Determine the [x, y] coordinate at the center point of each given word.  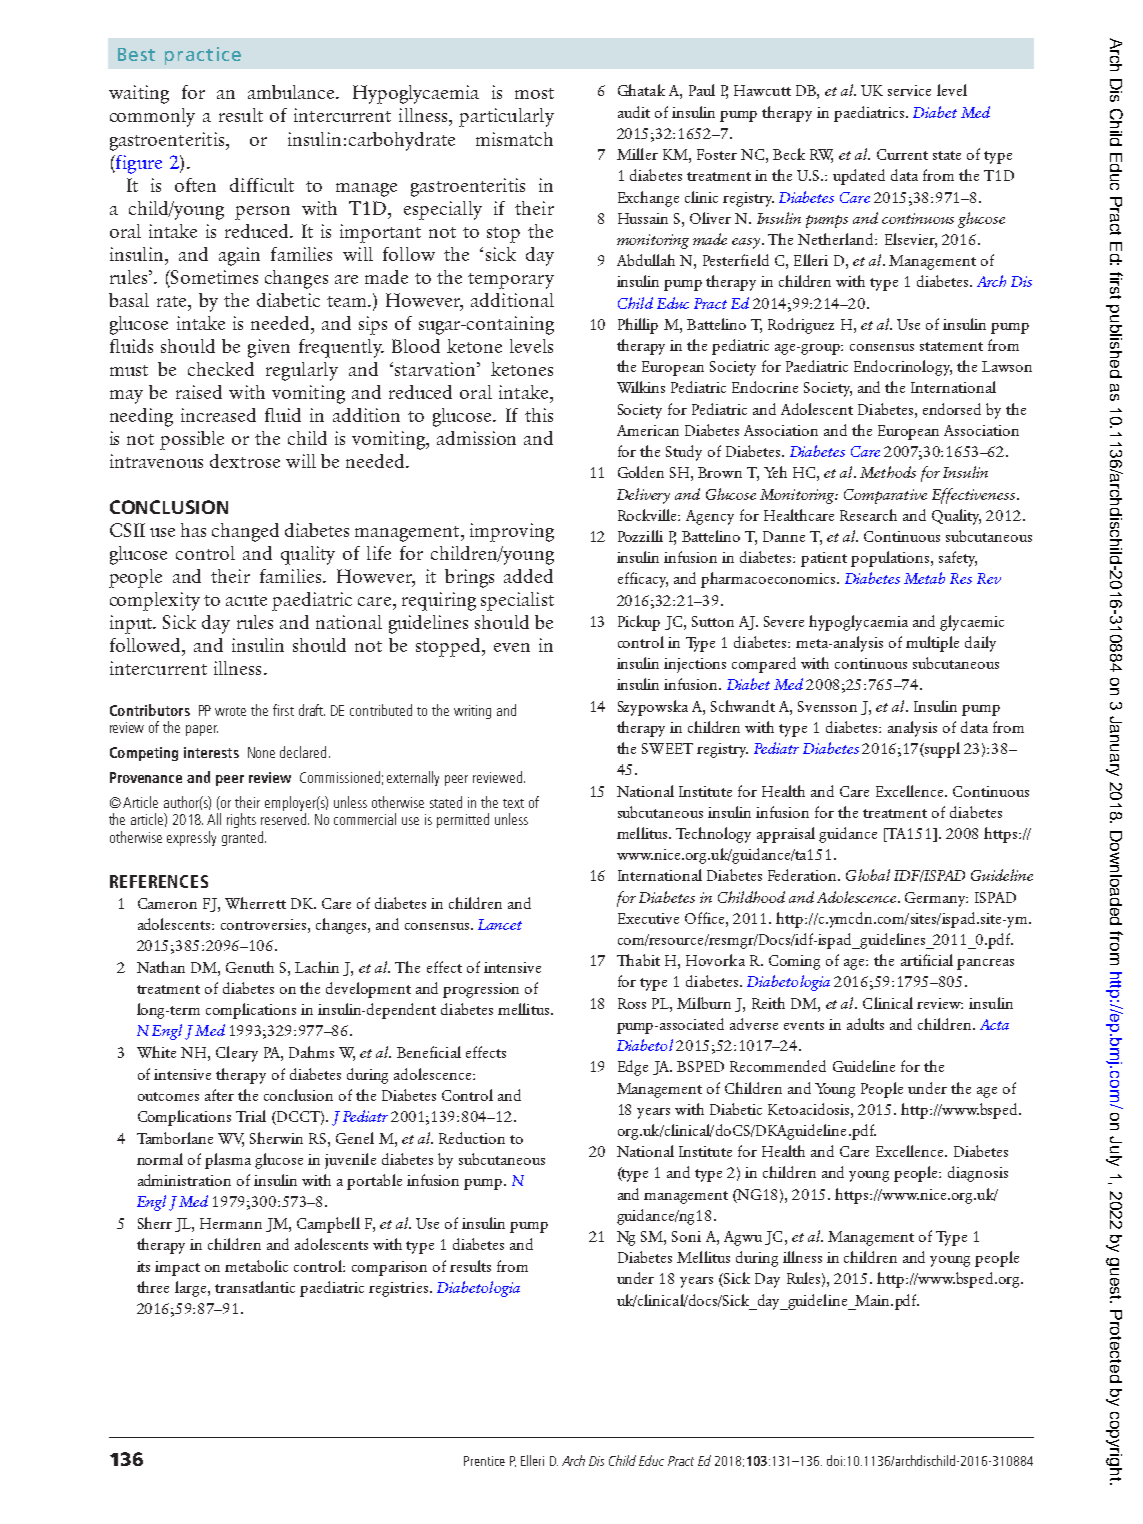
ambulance [292, 92]
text [513, 803]
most [534, 93]
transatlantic [255, 1287]
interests [211, 752]
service [909, 90]
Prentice [484, 1461]
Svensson [827, 706]
